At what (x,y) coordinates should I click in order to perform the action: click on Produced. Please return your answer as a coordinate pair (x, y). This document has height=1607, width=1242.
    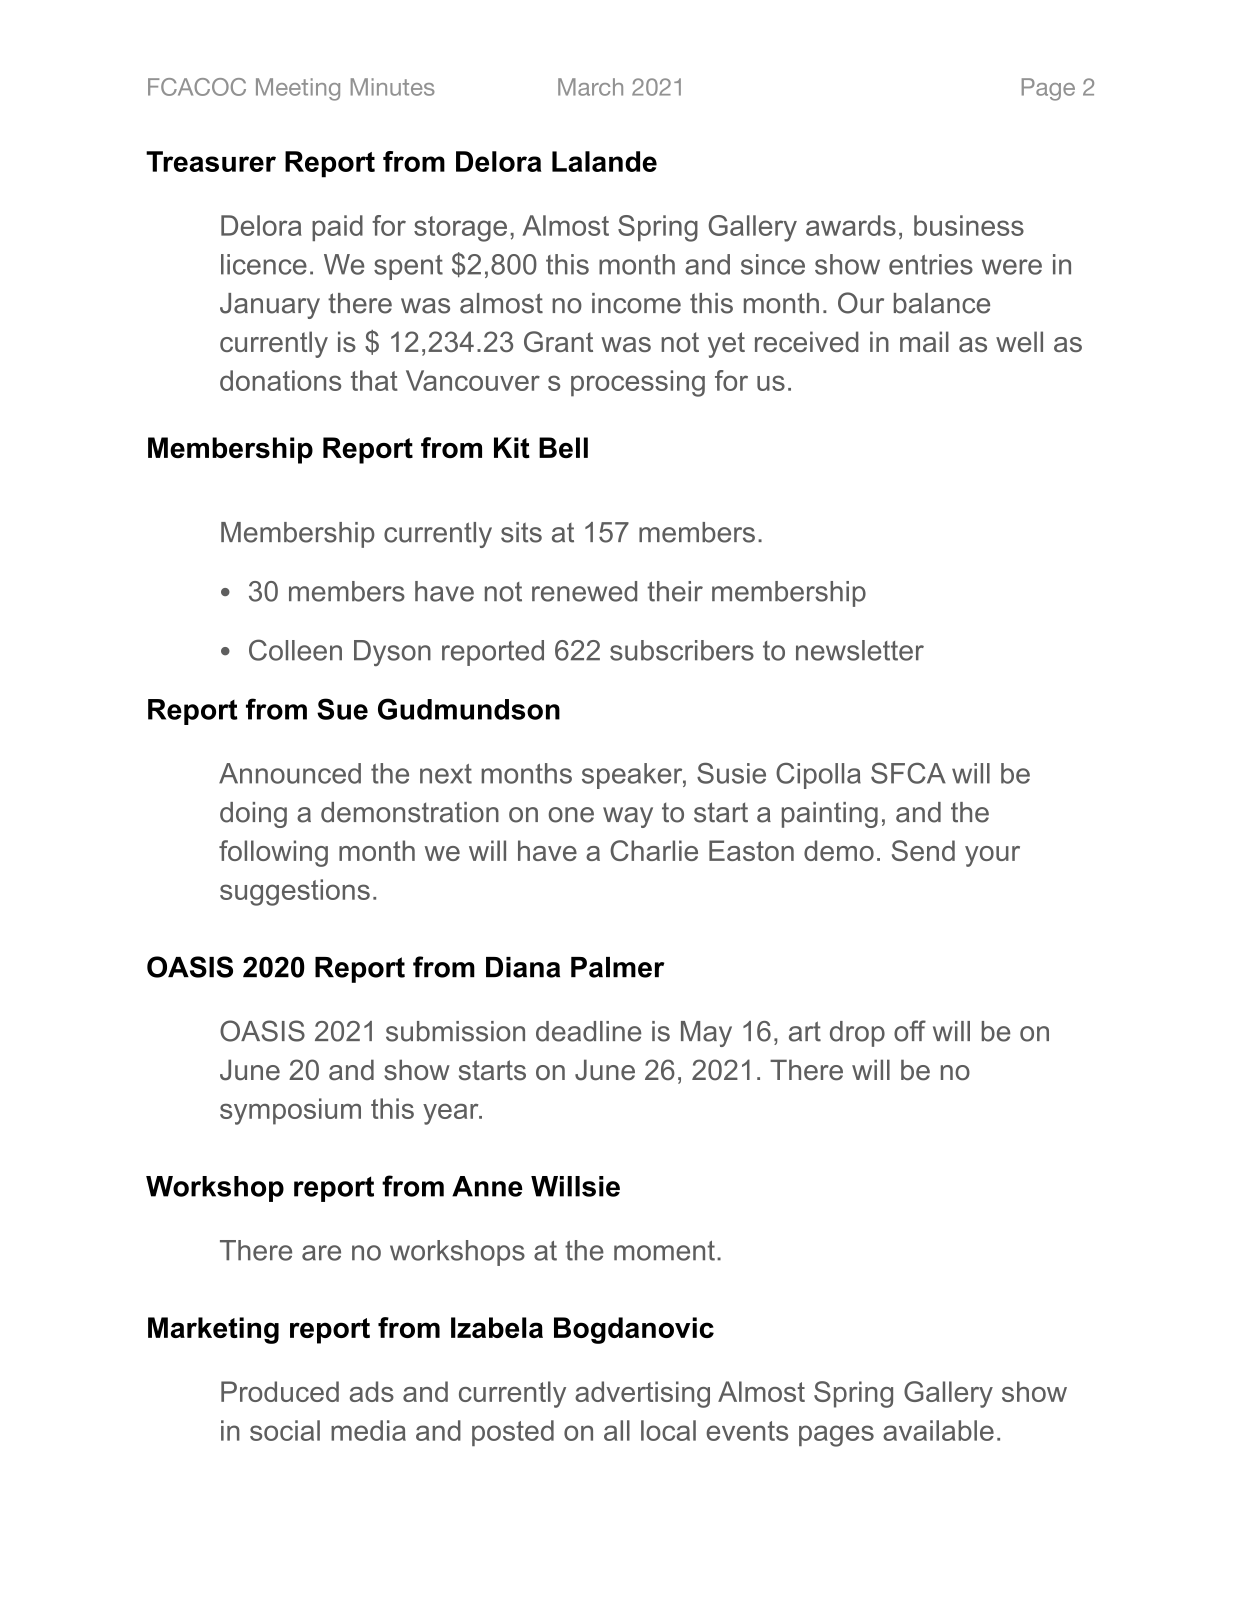
    Looking at the image, I should click on (280, 1391).
